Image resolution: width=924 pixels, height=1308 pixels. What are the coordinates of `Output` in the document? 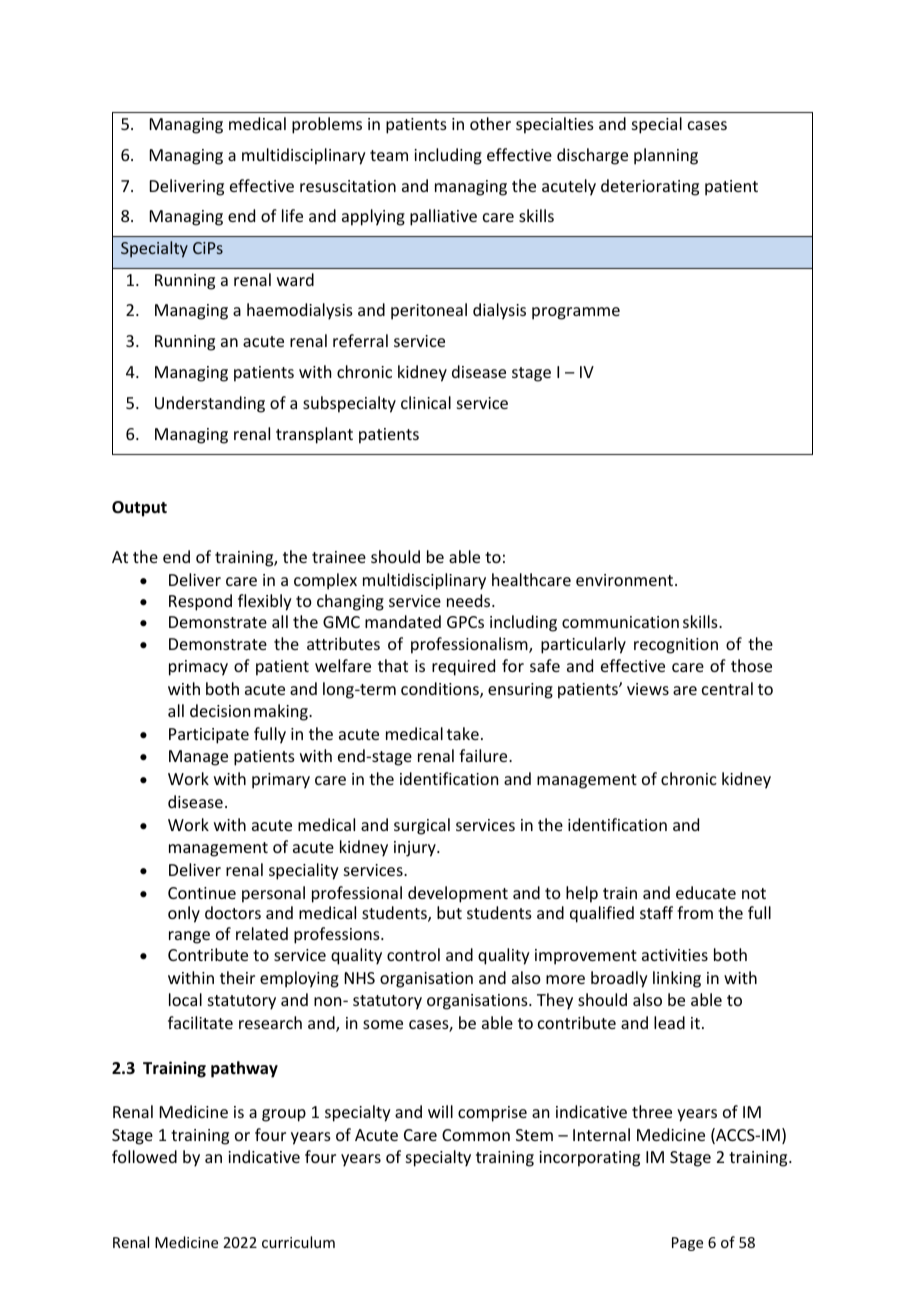 It's located at (139, 509).
